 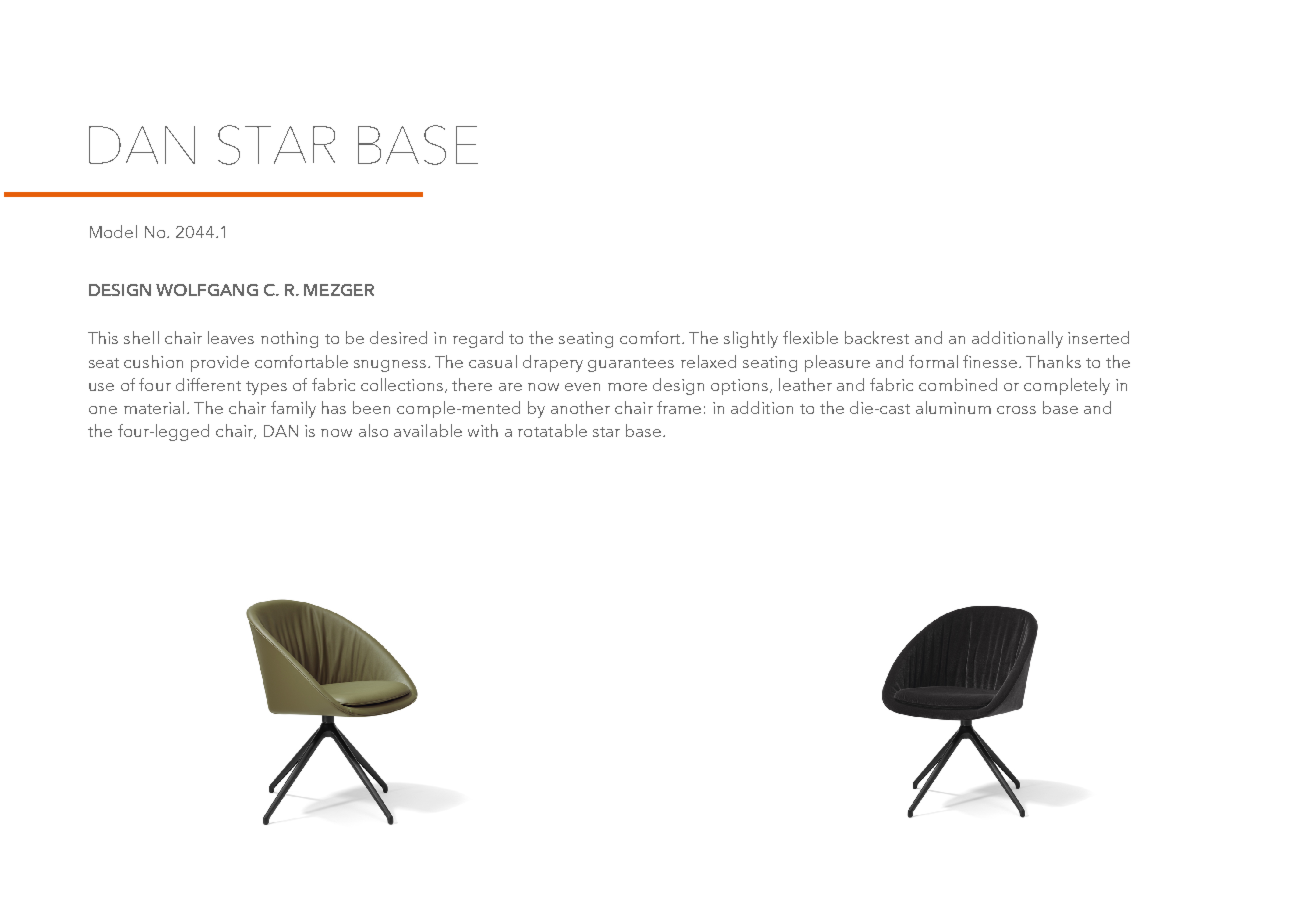 I want to click on backrest, so click(x=877, y=337).
